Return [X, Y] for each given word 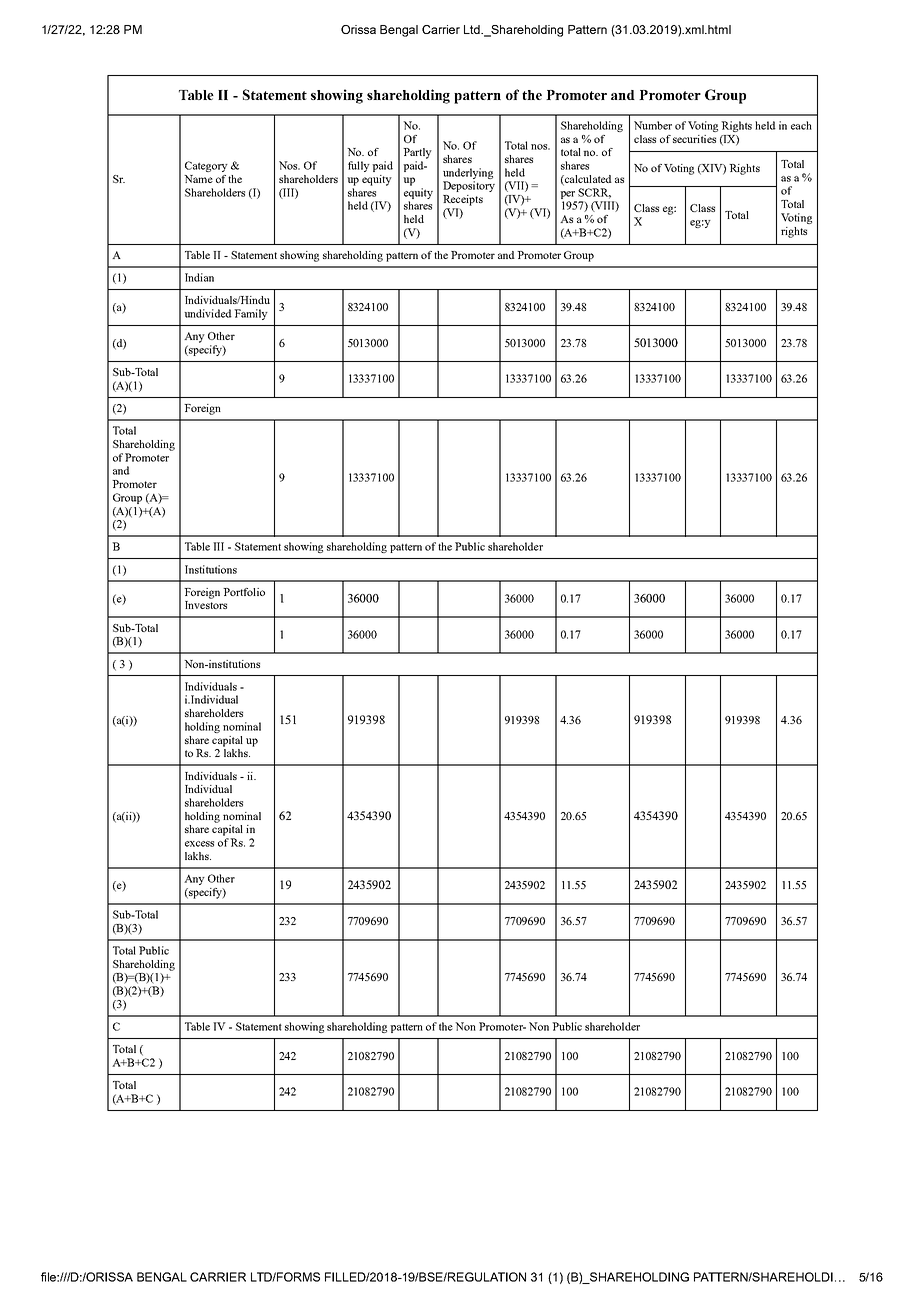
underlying [468, 173]
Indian [199, 277]
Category [206, 166]
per [567, 195]
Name [198, 179]
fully [359, 166]
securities [694, 139]
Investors [206, 605]
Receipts [463, 200]
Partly [417, 153]
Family [251, 314]
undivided [208, 313]
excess [199, 844]
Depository [469, 186]
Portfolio [244, 592]
